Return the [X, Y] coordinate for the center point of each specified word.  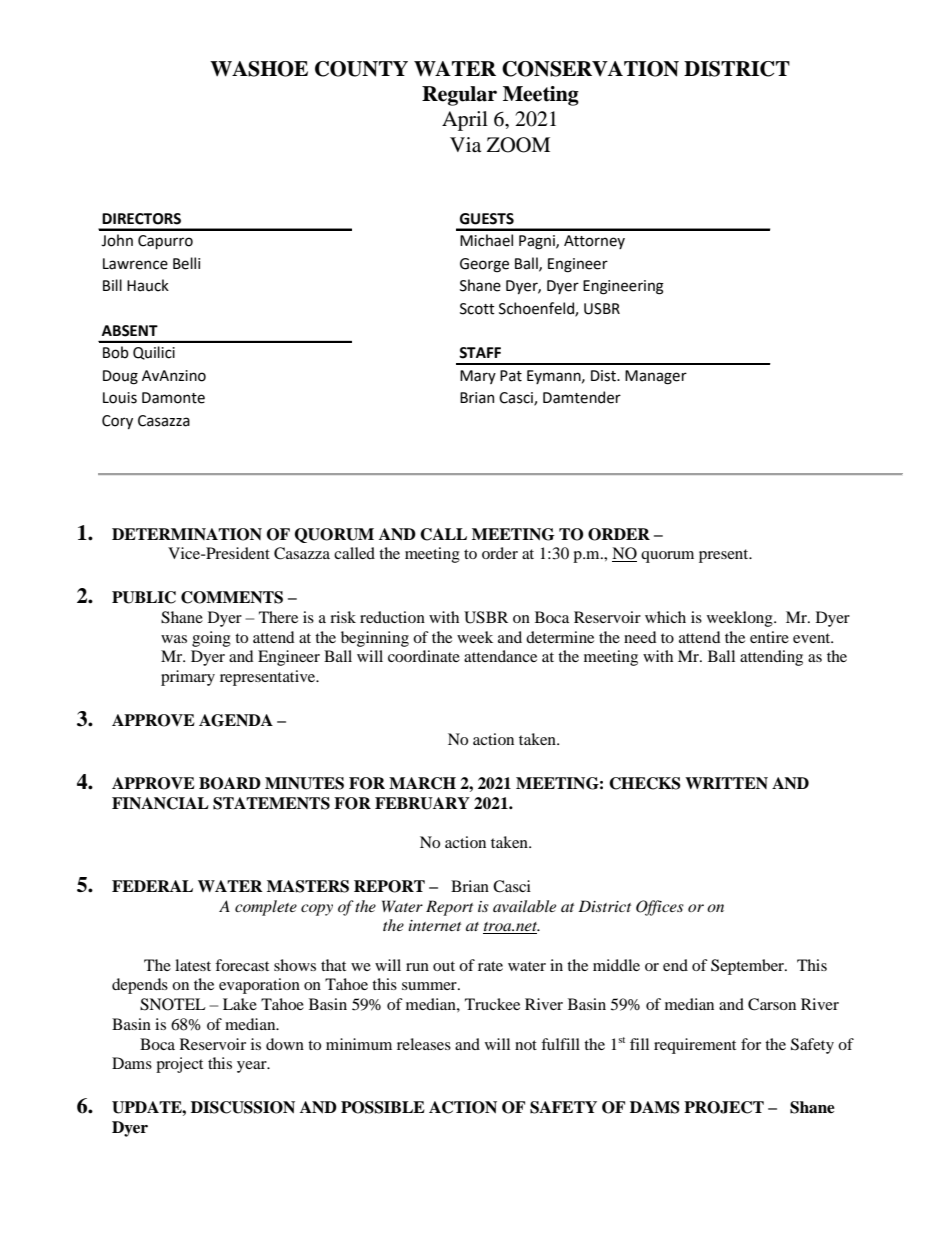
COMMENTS [232, 597]
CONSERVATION [590, 69]
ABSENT [130, 331]
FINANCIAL [160, 803]
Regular [459, 96]
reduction [392, 617]
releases [424, 1044]
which [665, 617]
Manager [656, 377]
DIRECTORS [141, 219]
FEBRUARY [422, 803]
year [253, 1067]
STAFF [480, 353]
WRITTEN [726, 783]
